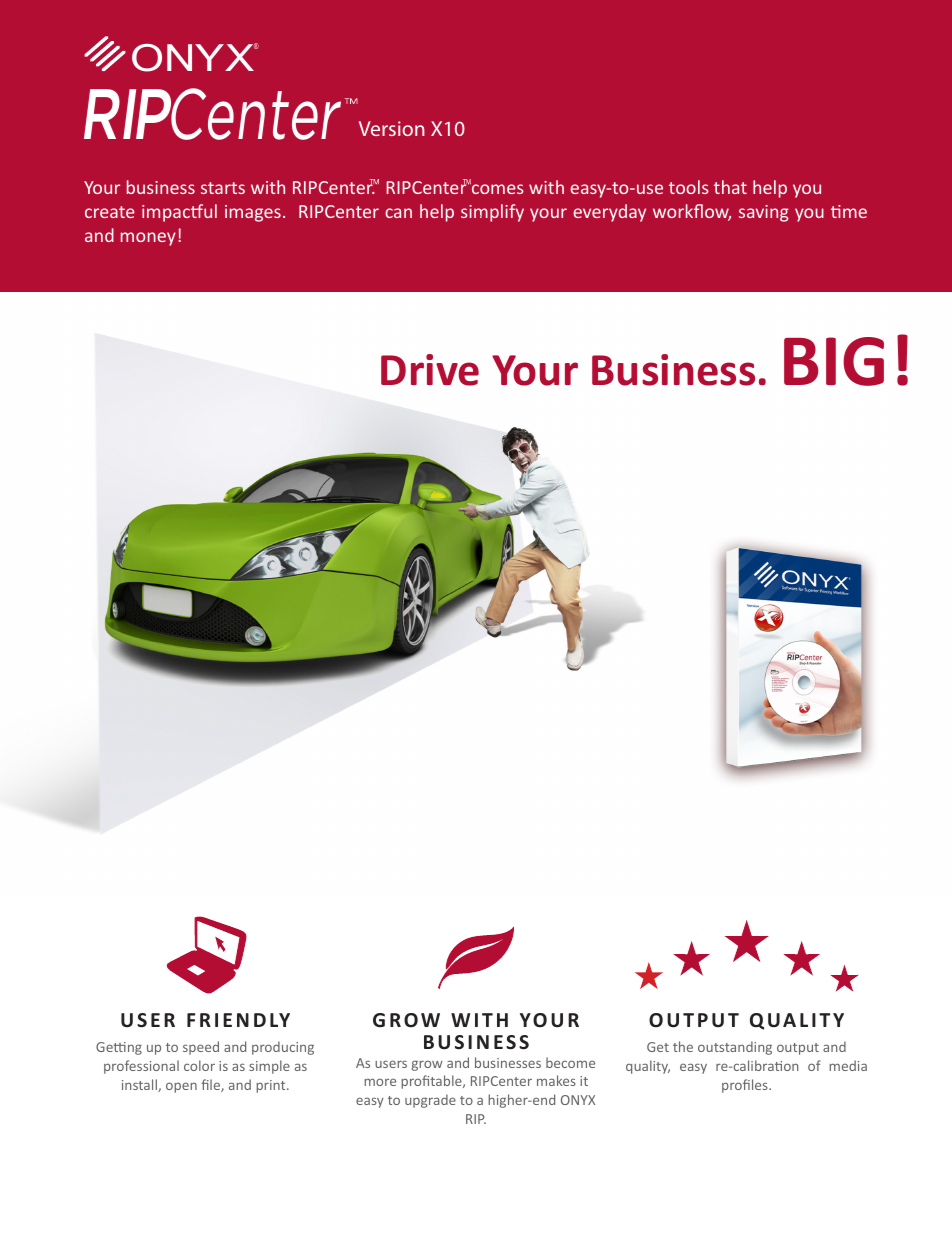 The image size is (952, 1233). What do you see at coordinates (730, 187) in the page?
I see `that` at bounding box center [730, 187].
